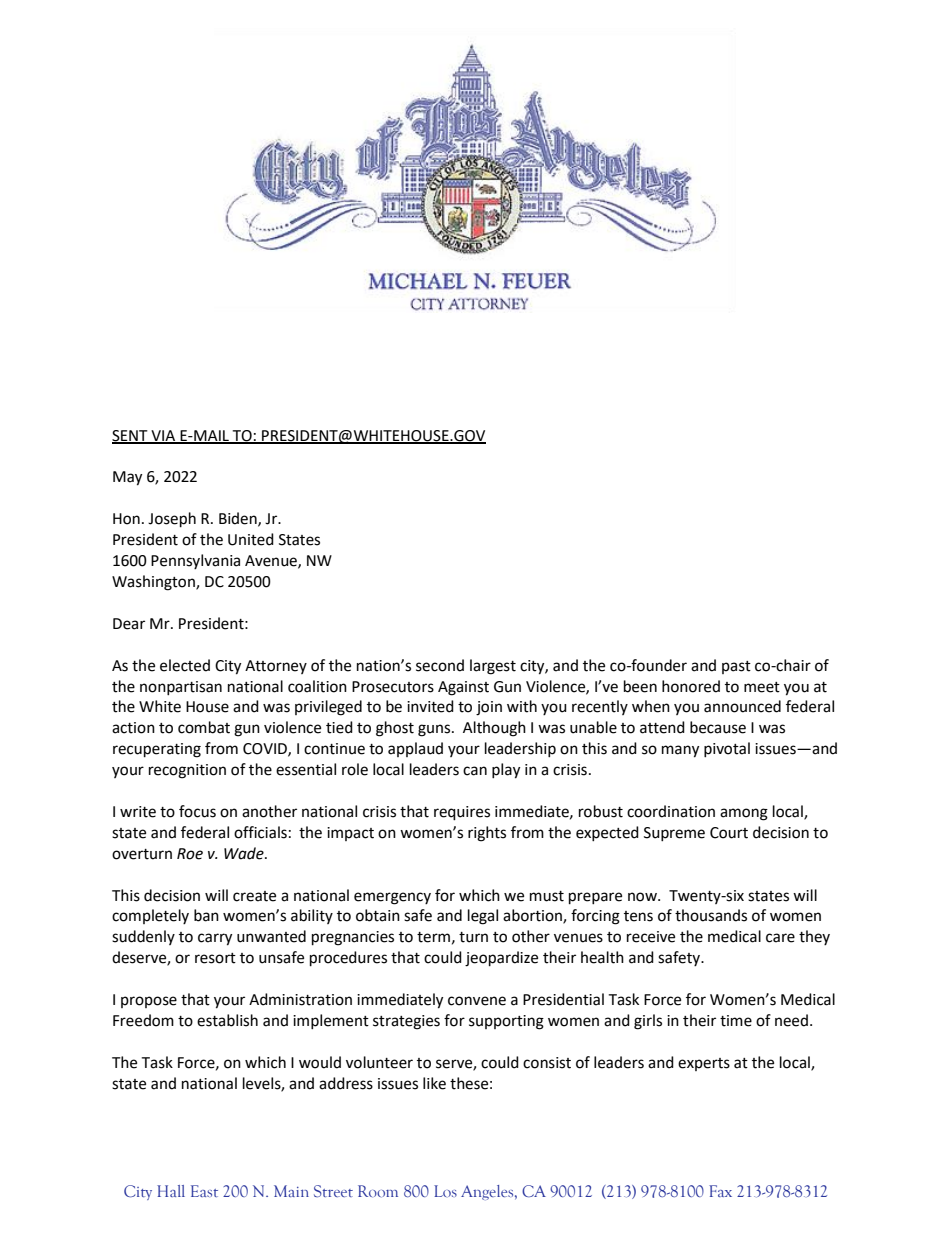  Describe the element at coordinates (204, 727) in the document. I see `combat` at that location.
